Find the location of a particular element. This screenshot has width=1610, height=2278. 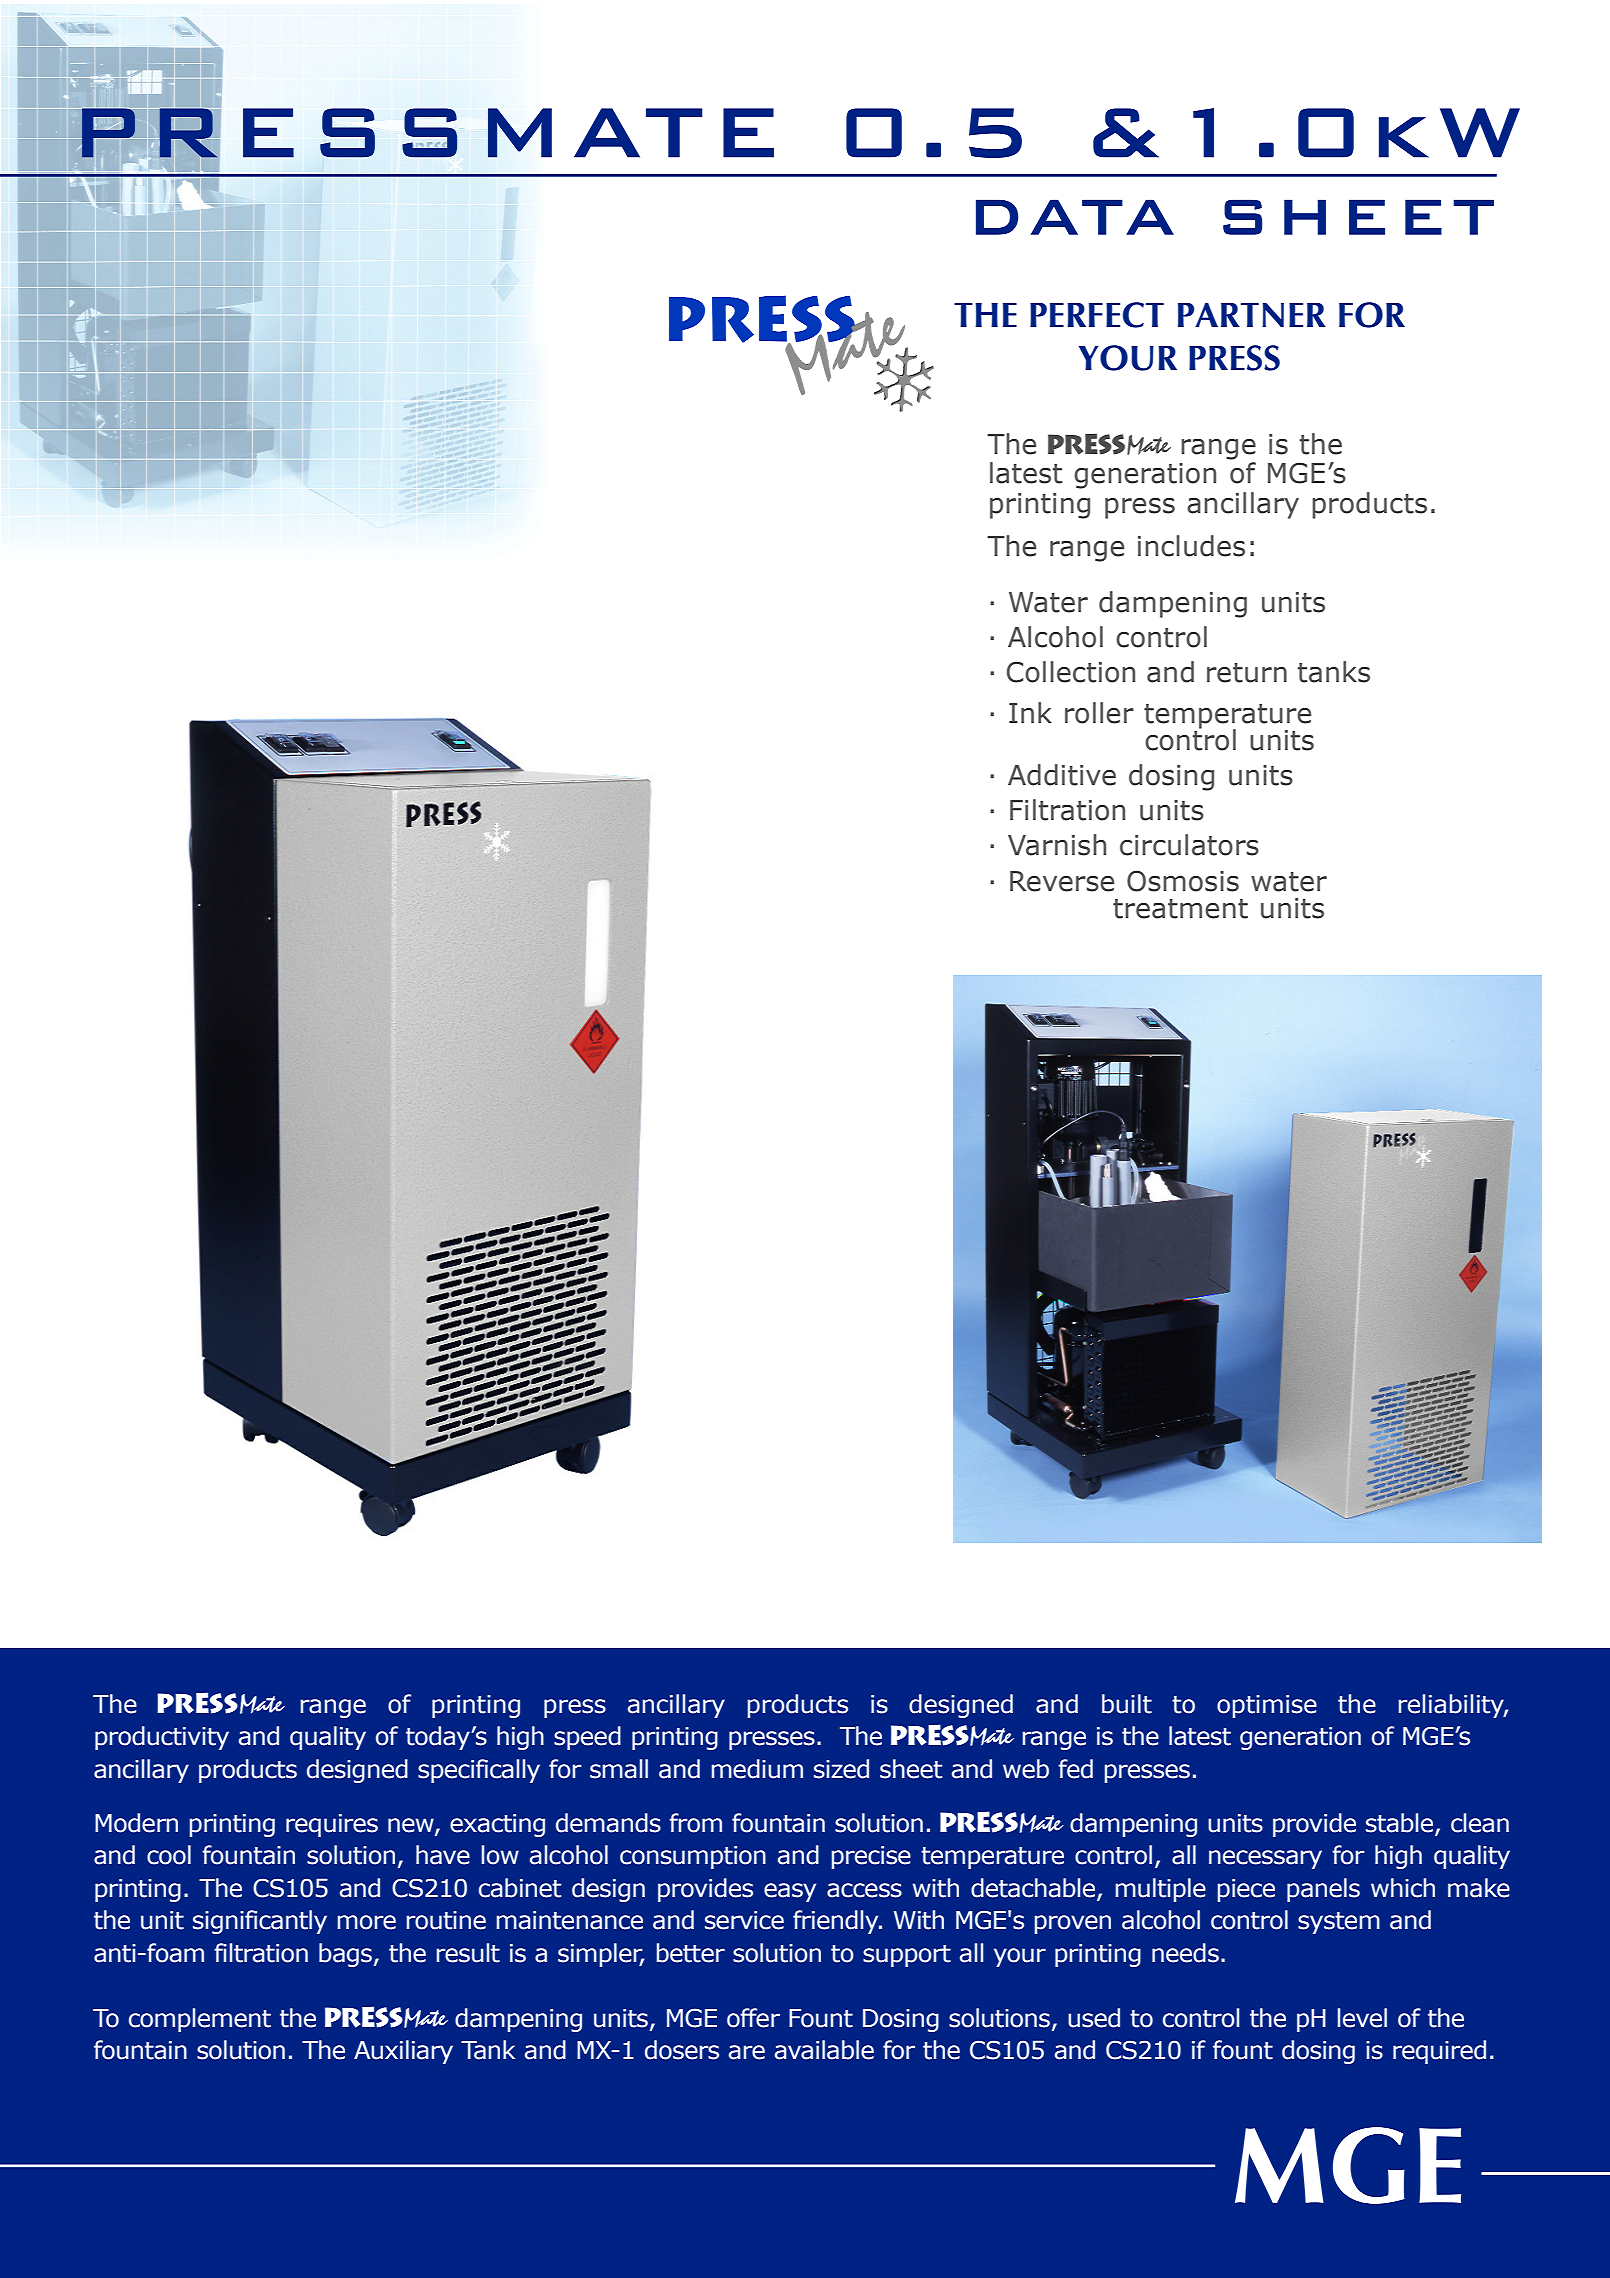

sized is located at coordinates (841, 1769).
